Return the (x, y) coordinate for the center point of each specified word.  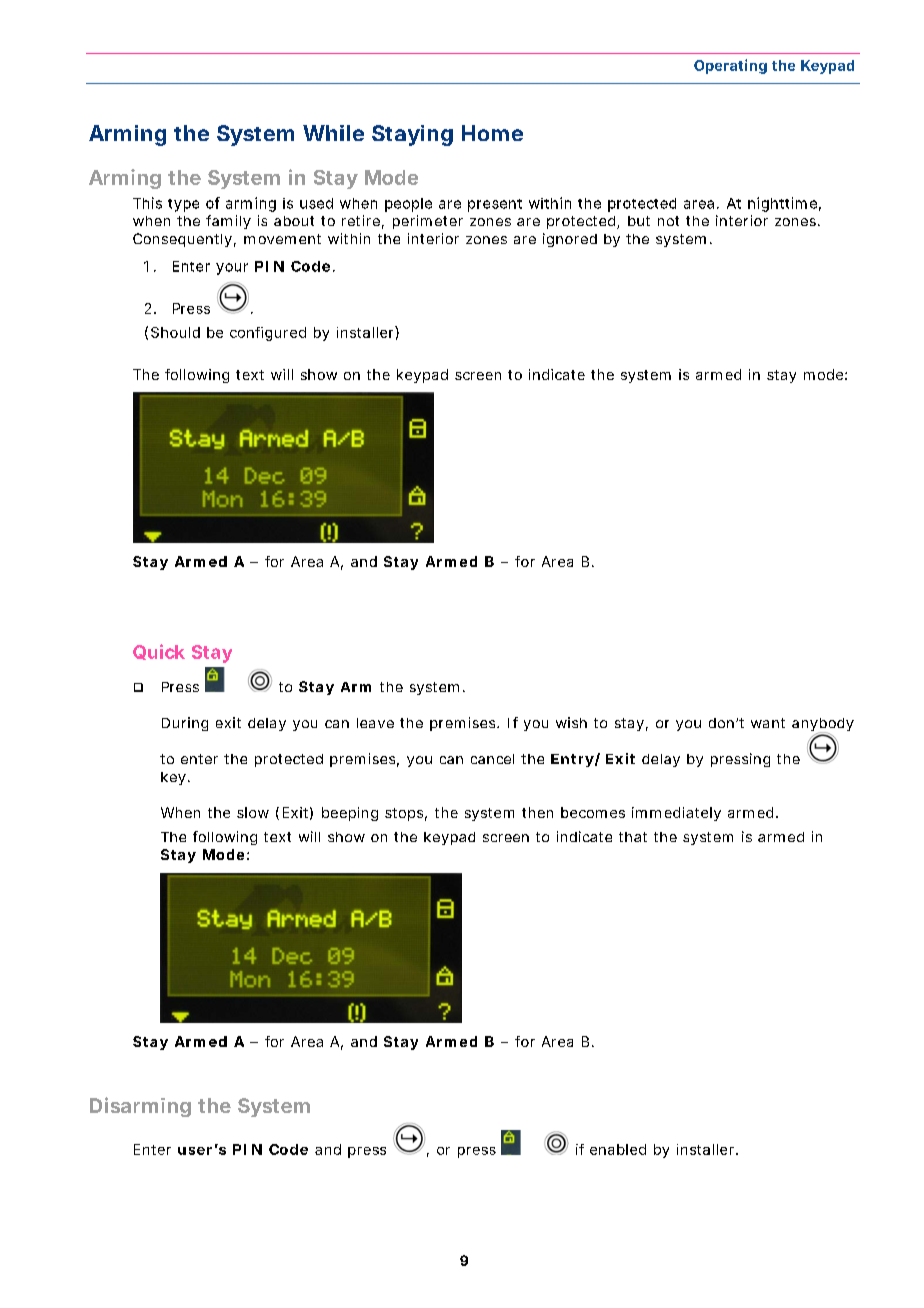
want (768, 723)
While (333, 133)
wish (571, 722)
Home (492, 133)
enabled (618, 1149)
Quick (159, 652)
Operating (730, 66)
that (633, 837)
